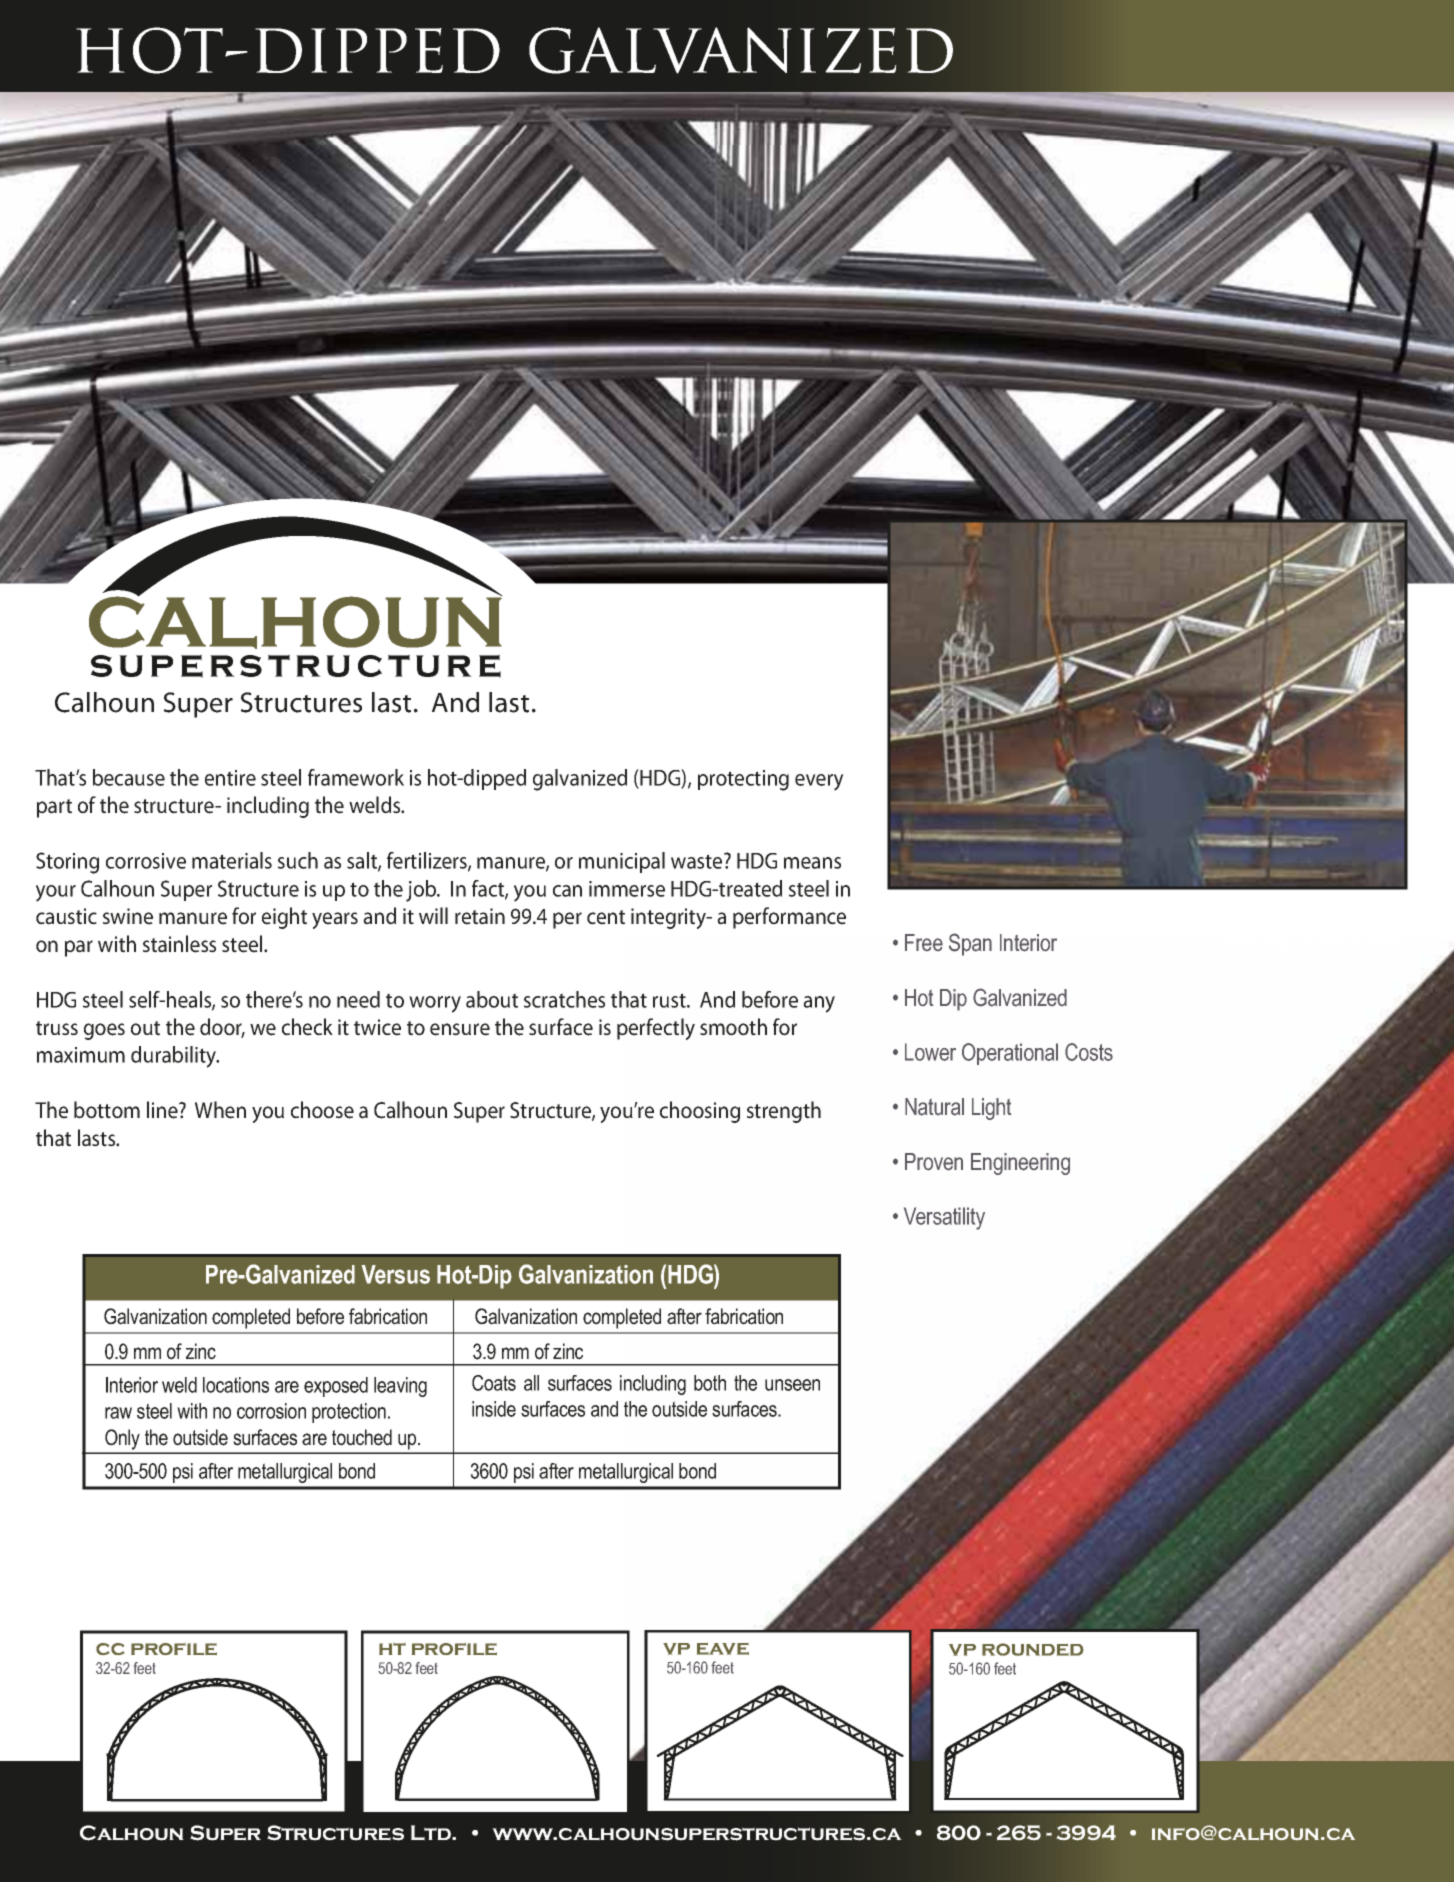 The image size is (1454, 1882). What do you see at coordinates (236, 1385) in the screenshot?
I see `locations` at bounding box center [236, 1385].
